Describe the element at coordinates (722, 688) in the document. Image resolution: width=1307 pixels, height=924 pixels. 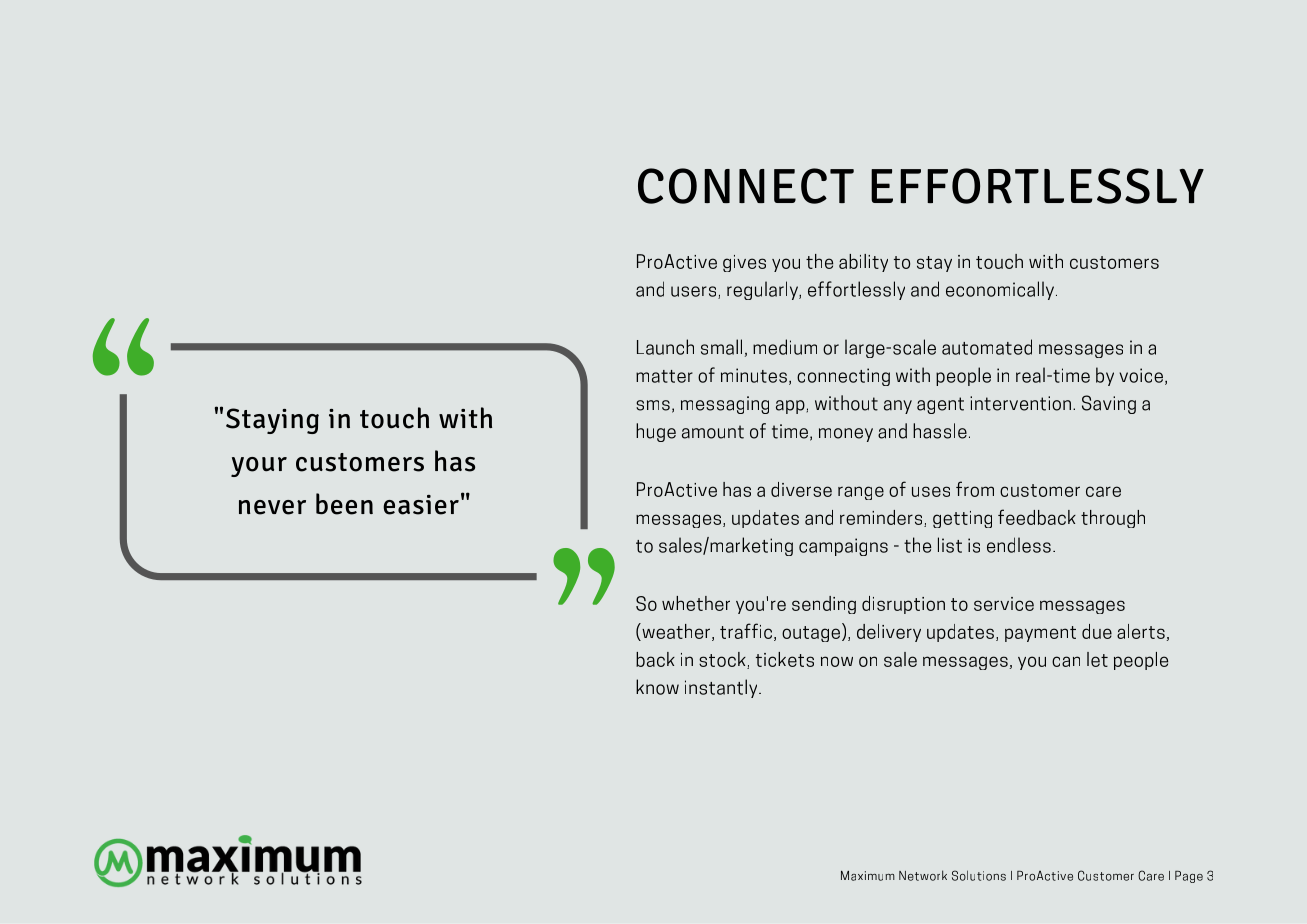
I see `instantly` at that location.
